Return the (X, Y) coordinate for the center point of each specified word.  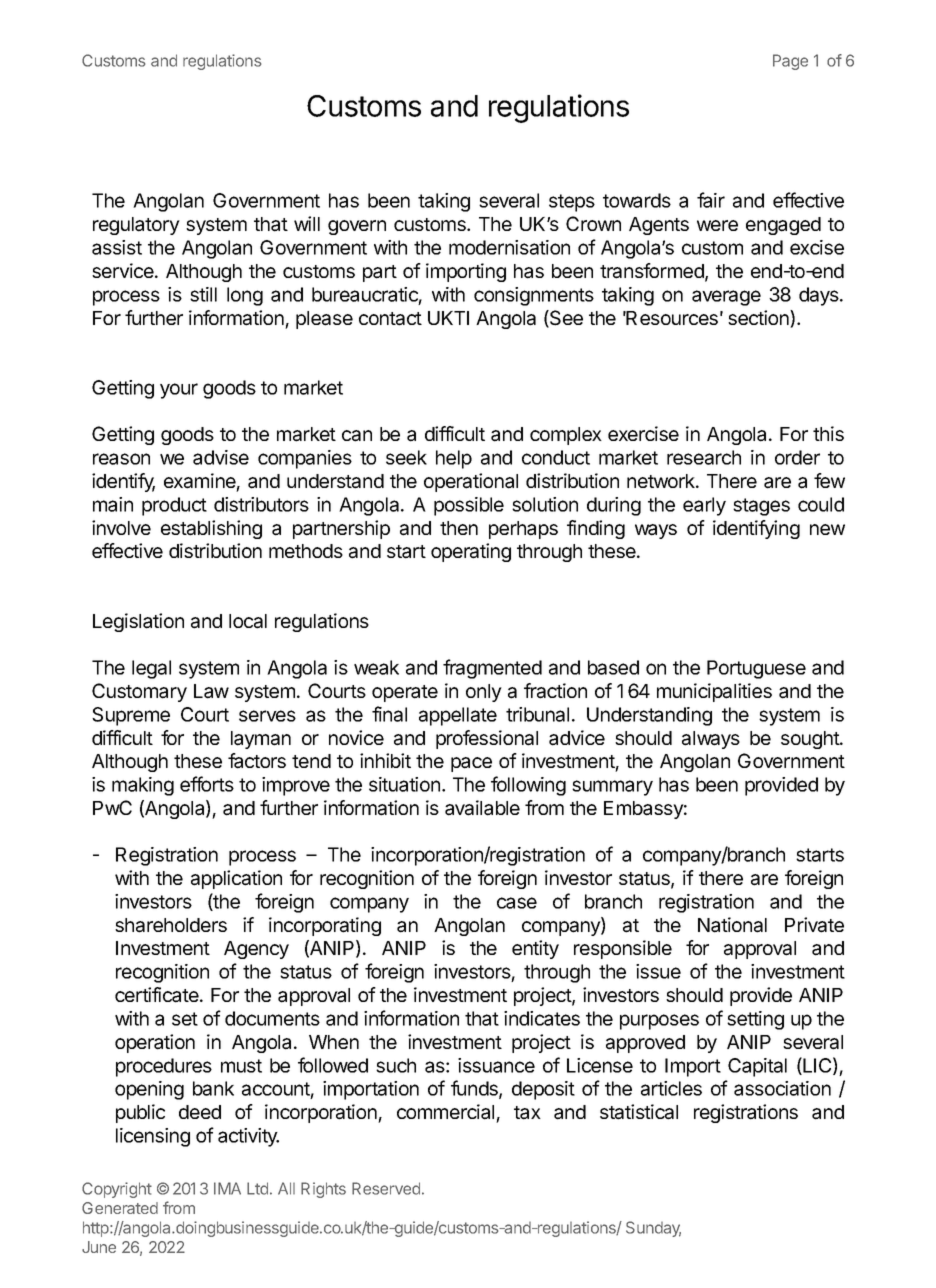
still (203, 294)
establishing (211, 529)
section (759, 319)
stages (761, 507)
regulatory (136, 226)
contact (390, 319)
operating (471, 552)
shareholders (171, 925)
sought (811, 740)
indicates (542, 1018)
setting (755, 1020)
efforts (207, 784)
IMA (227, 1188)
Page (790, 62)
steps (572, 203)
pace (471, 764)
